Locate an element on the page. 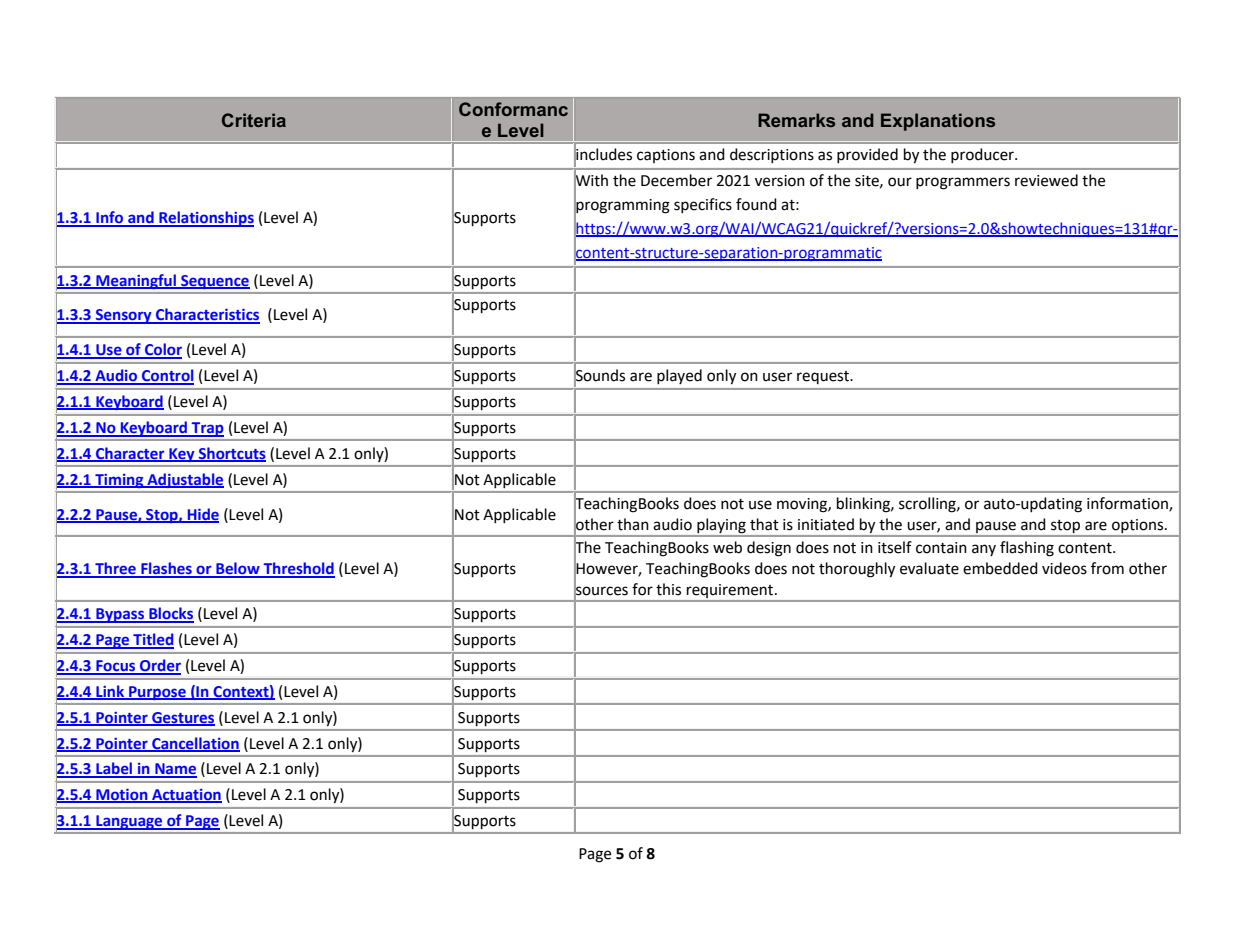 This document has height=952, width=1233. producer is located at coordinates (983, 155).
